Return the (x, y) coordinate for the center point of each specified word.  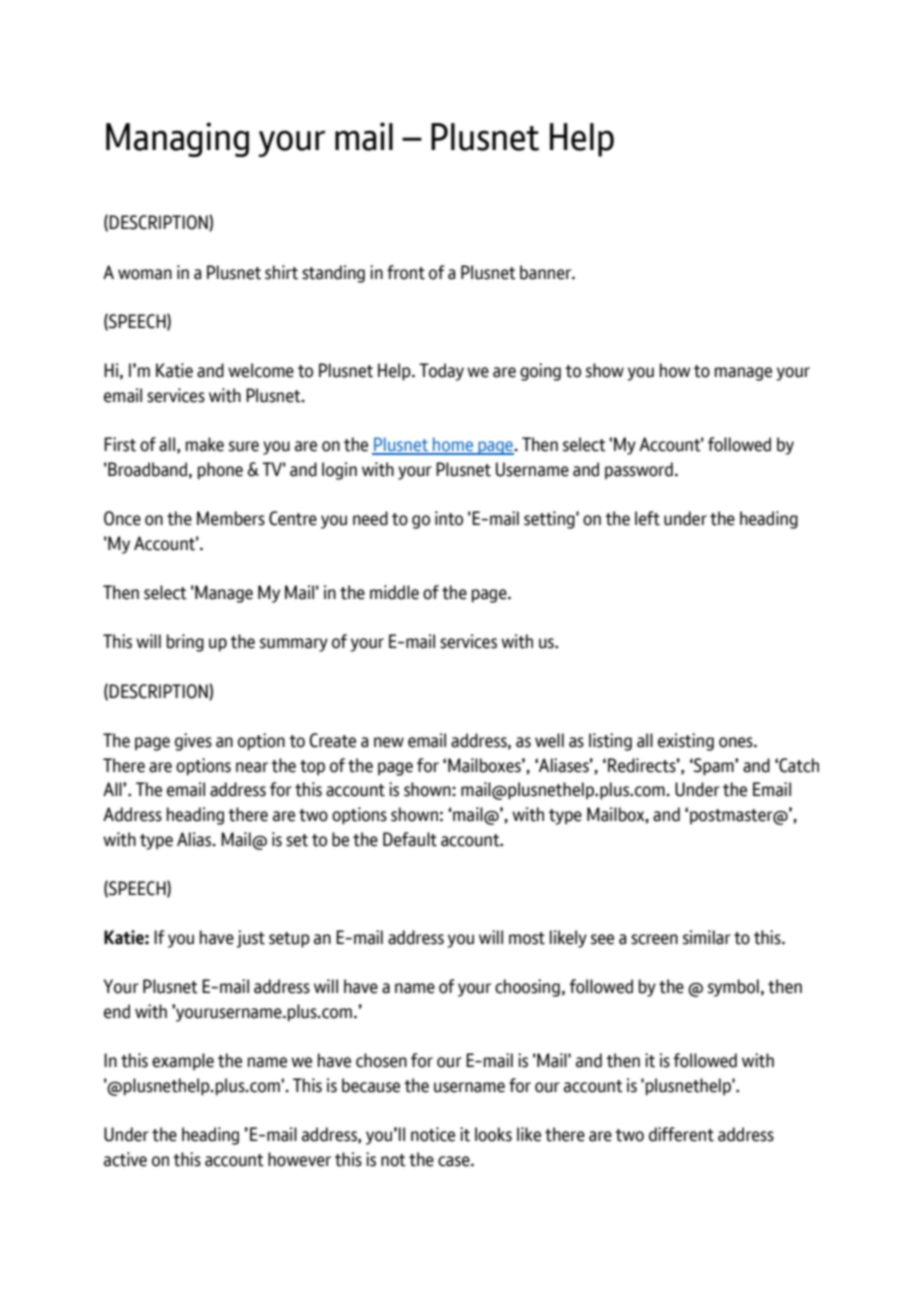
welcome (261, 370)
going (540, 372)
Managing (177, 139)
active (125, 1159)
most (527, 938)
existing (686, 742)
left (647, 518)
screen (654, 939)
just (251, 939)
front (406, 272)
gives (193, 742)
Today (441, 372)
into (449, 518)
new (389, 742)
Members (231, 518)
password (639, 470)
